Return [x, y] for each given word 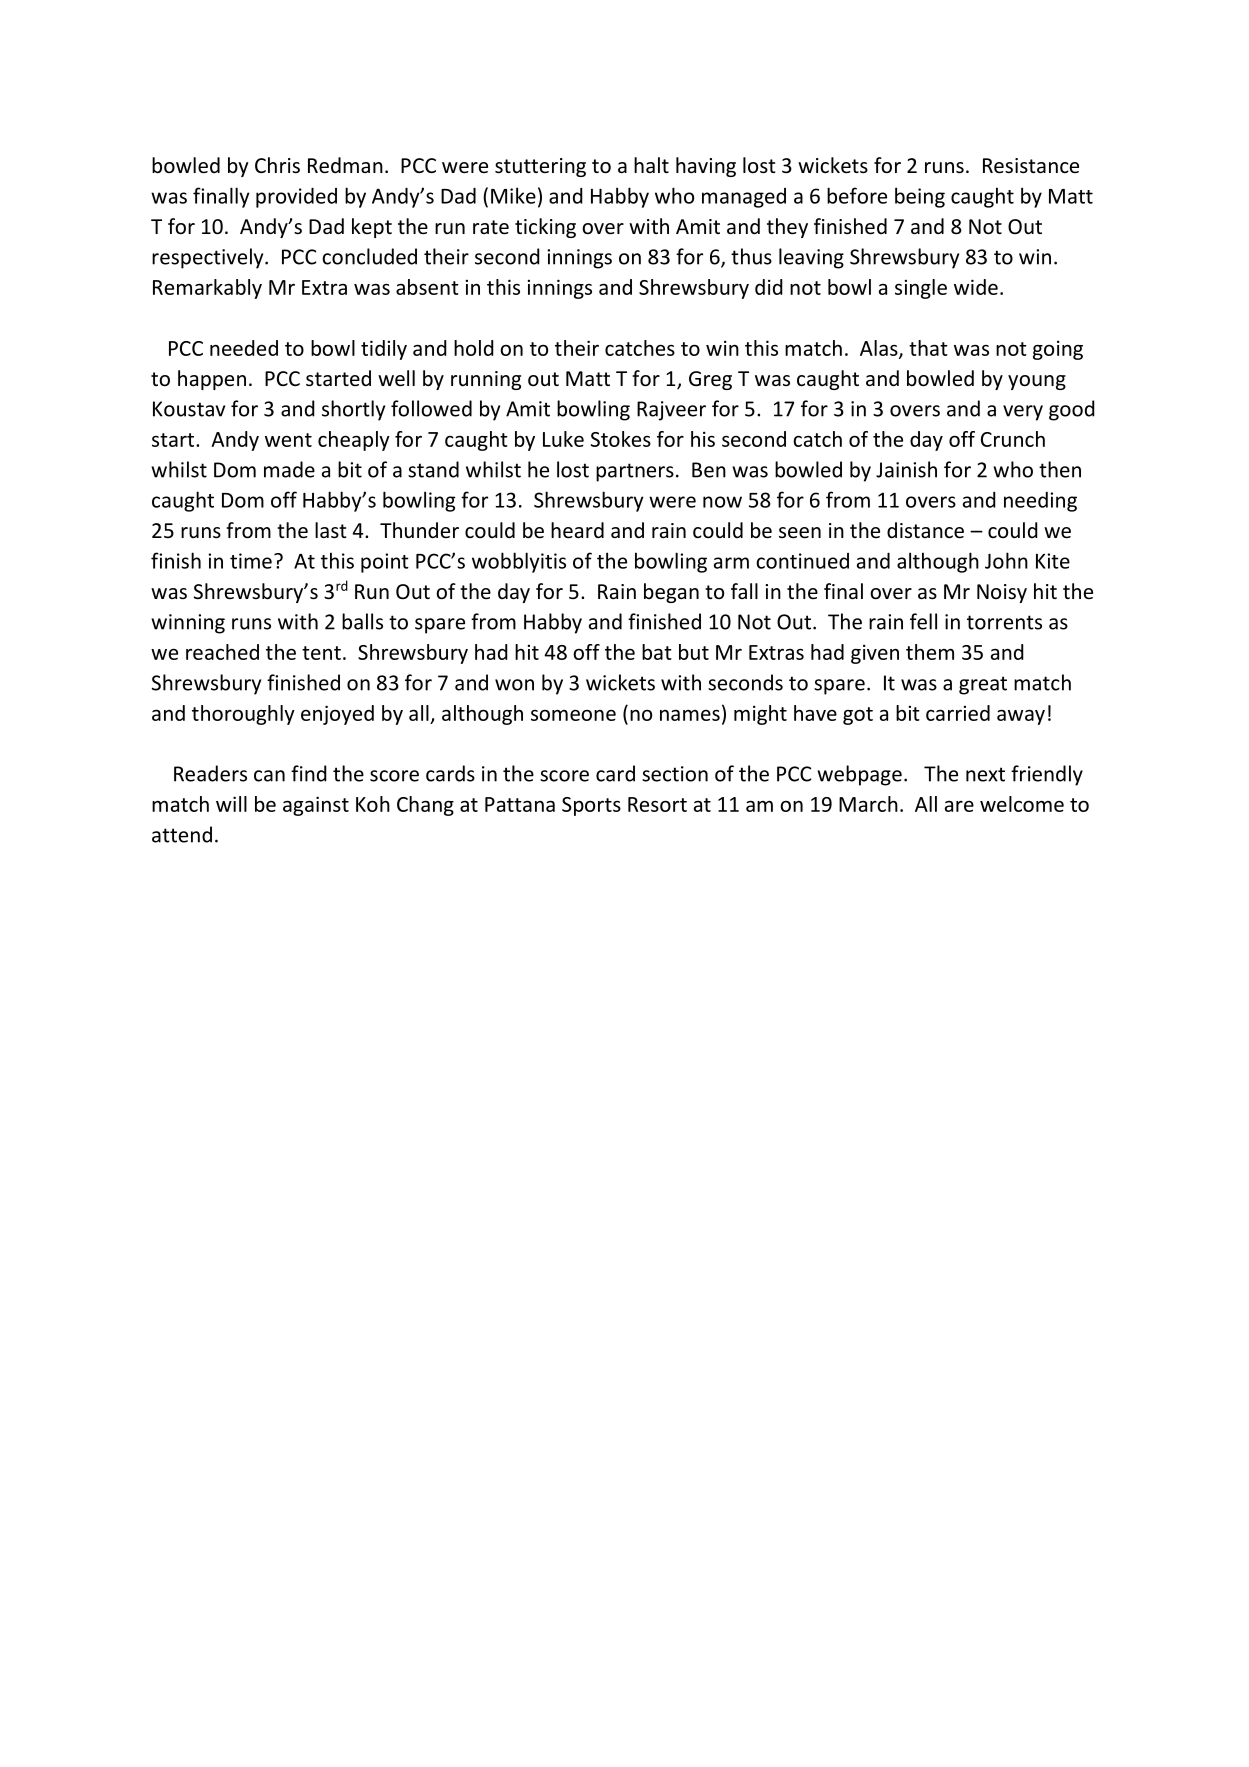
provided [296, 197]
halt [651, 165]
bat [657, 652]
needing [1040, 502]
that [928, 348]
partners [635, 472]
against [316, 806]
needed [244, 348]
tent [321, 653]
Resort [657, 804]
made [289, 469]
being [920, 197]
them [930, 652]
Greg [710, 380]
